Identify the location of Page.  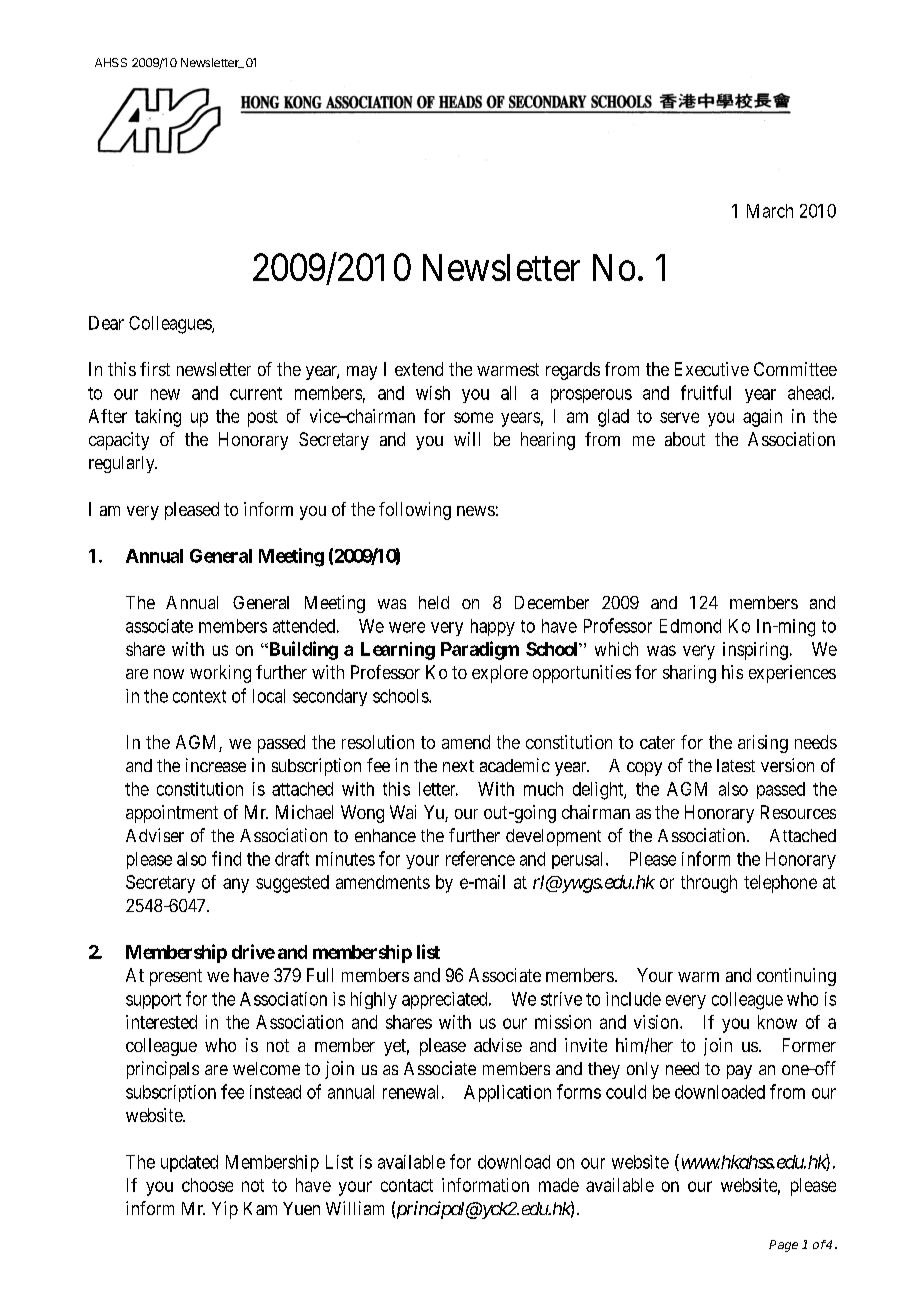
(783, 1246).
